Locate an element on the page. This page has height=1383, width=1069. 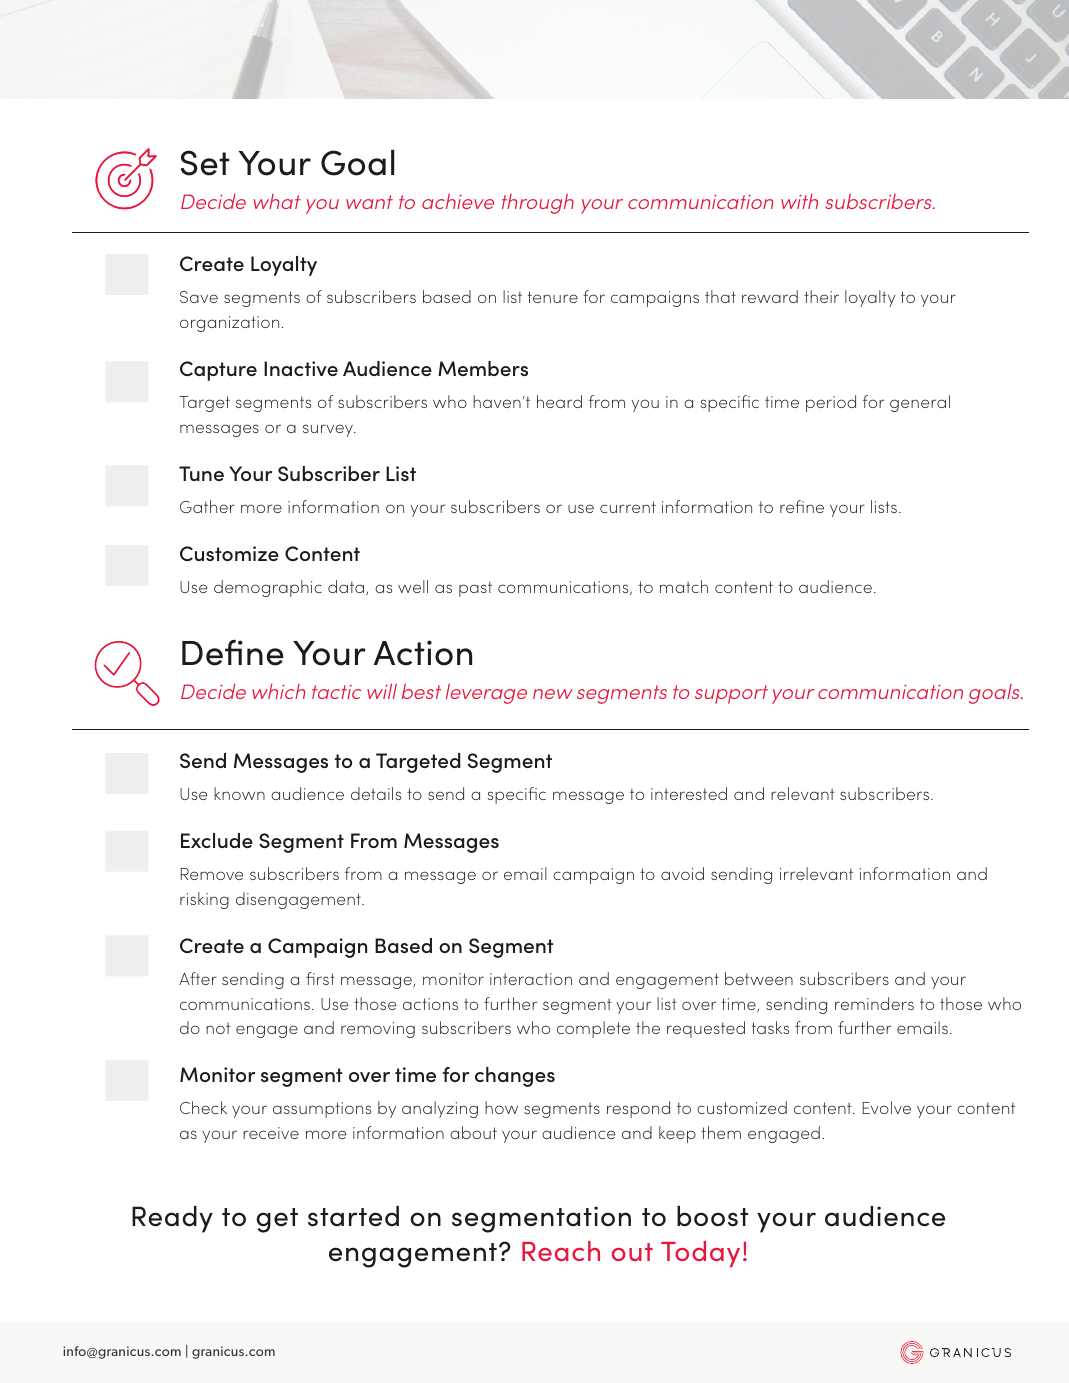
support is located at coordinates (731, 694).
